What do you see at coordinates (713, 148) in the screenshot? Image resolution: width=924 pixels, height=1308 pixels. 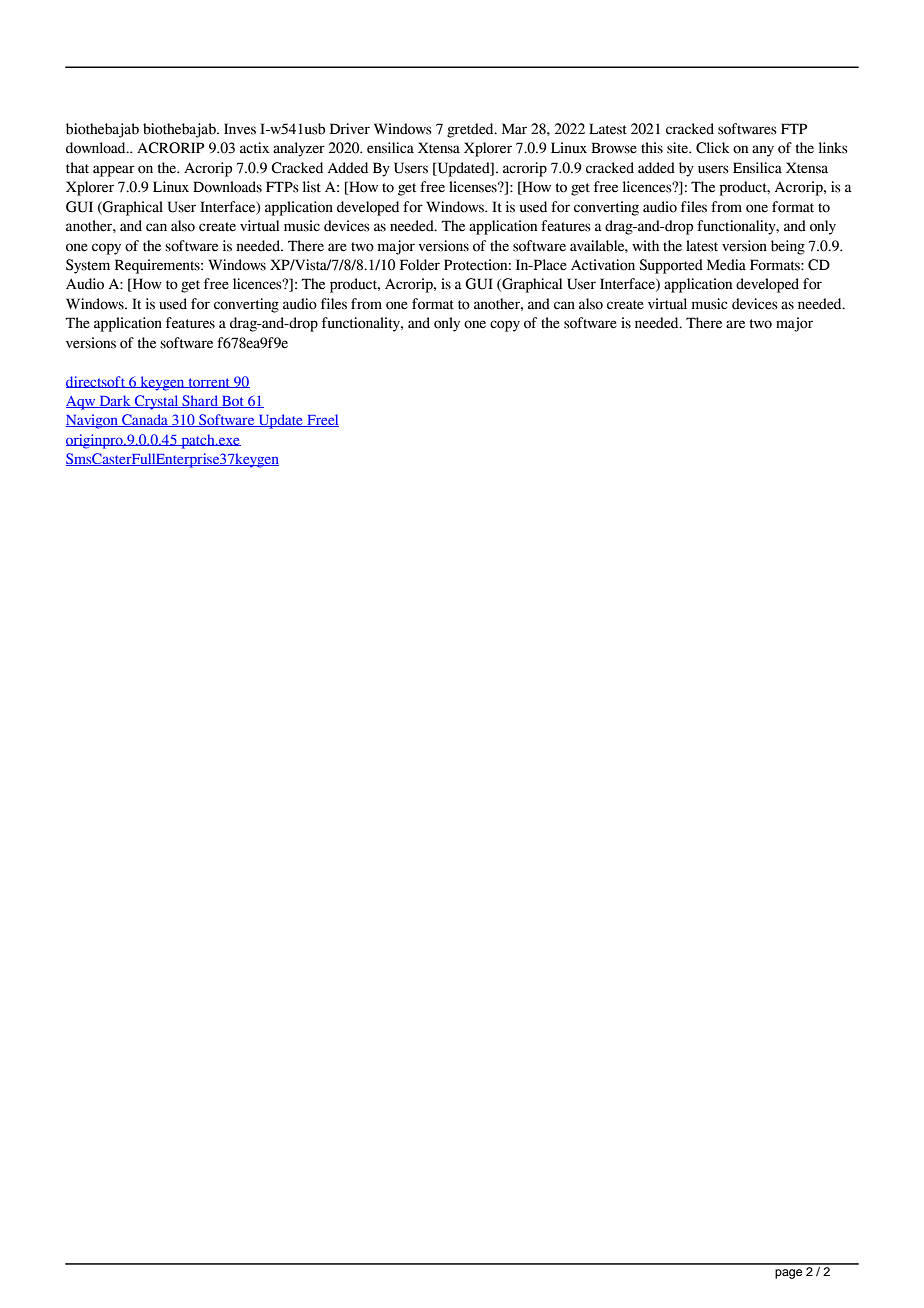 I see `Click` at bounding box center [713, 148].
